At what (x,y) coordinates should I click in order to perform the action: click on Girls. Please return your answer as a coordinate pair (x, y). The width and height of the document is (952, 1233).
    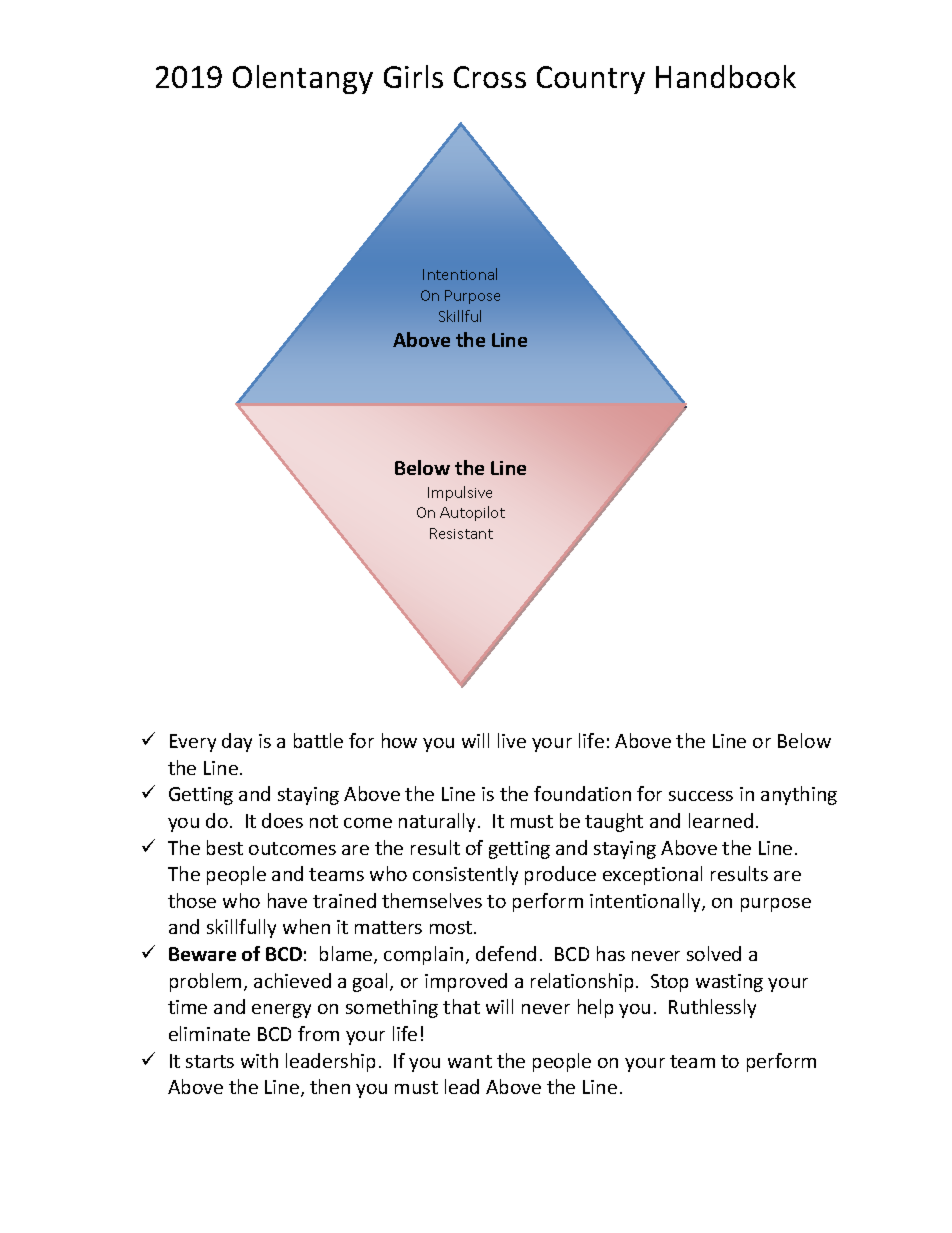
    Looking at the image, I should click on (413, 76).
